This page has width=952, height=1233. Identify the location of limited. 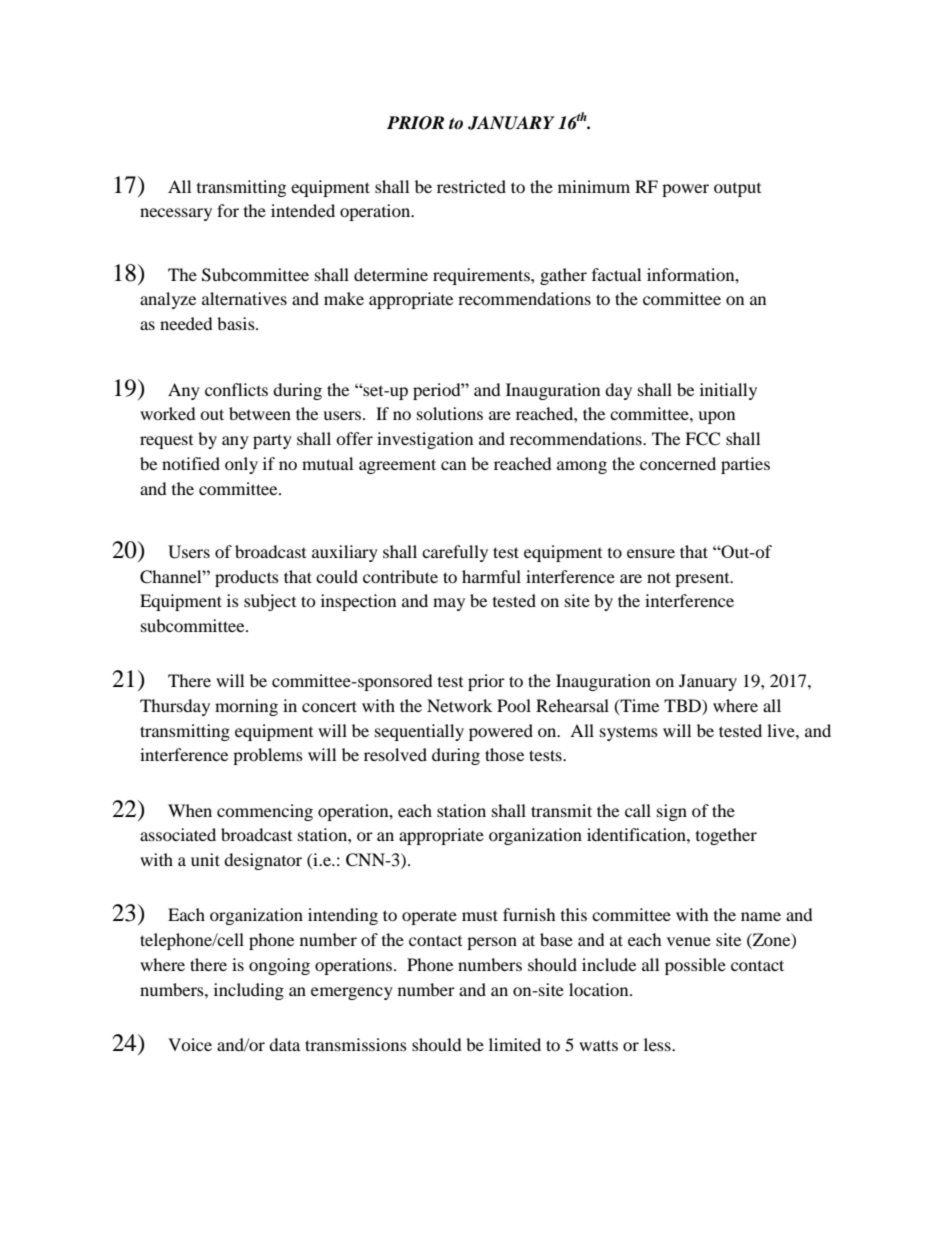
(515, 1044).
